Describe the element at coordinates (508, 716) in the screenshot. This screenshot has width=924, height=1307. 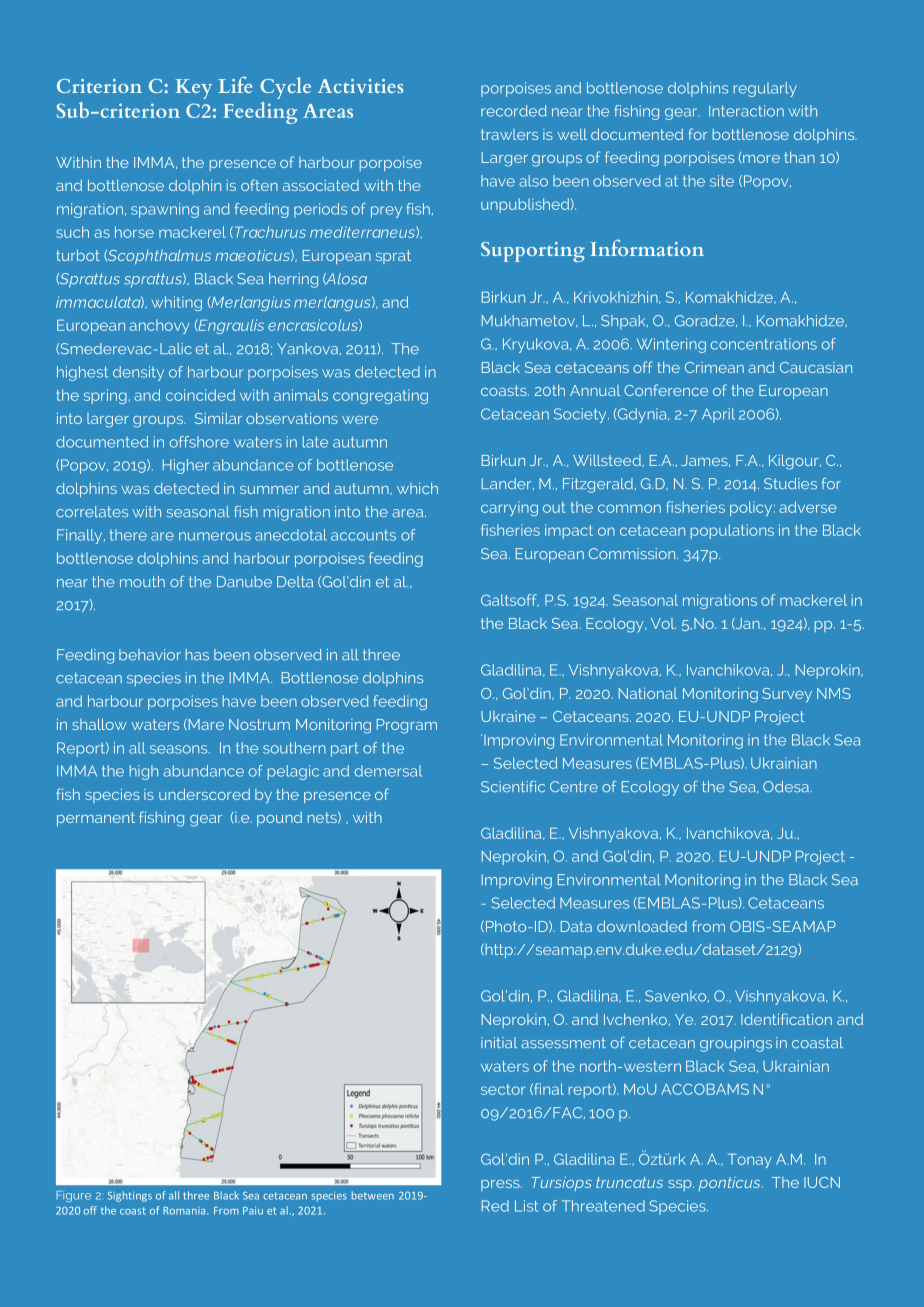
I see `Ukraine` at that location.
